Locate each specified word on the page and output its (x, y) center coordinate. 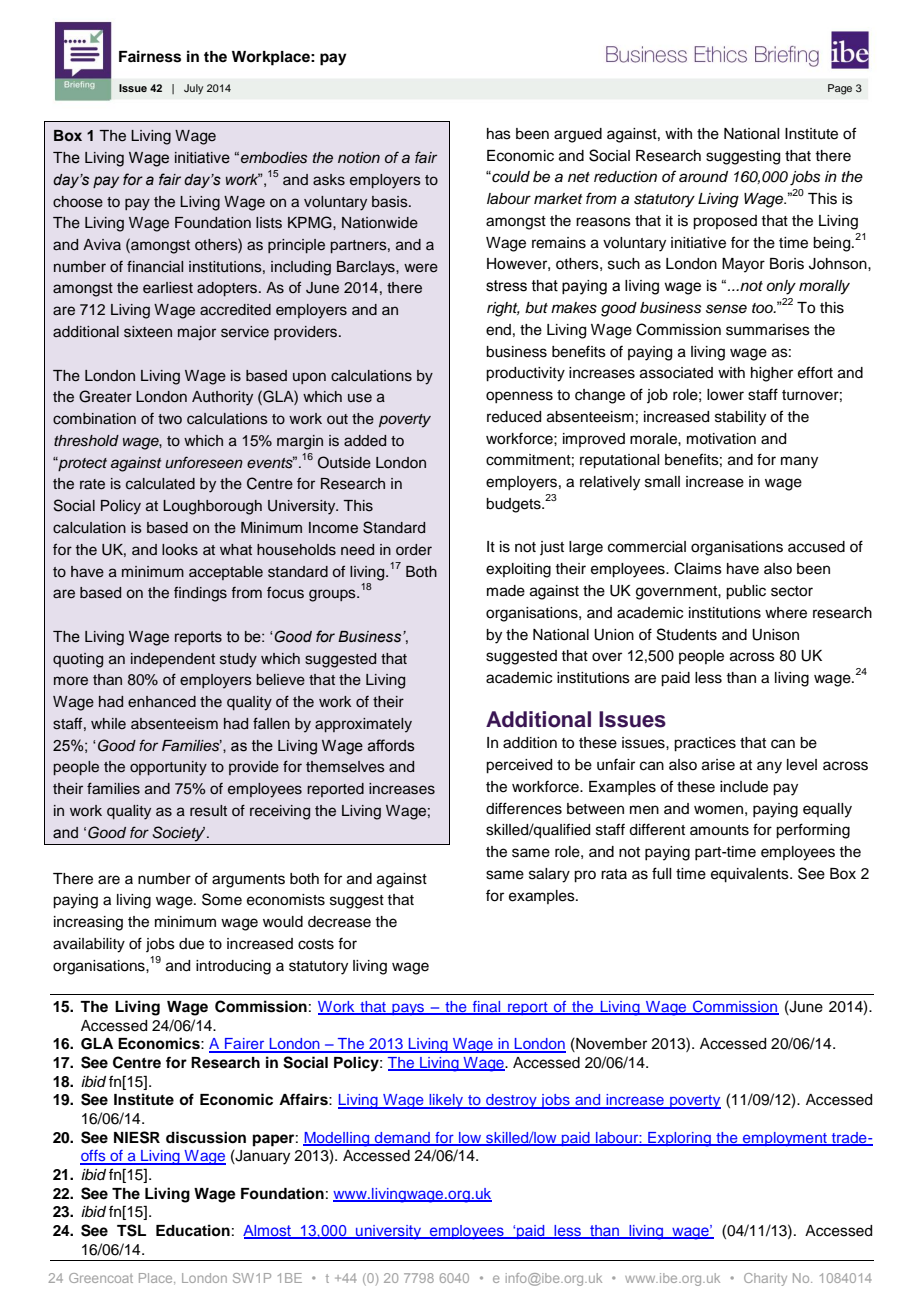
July (193, 89)
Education (193, 1230)
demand (402, 1138)
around (703, 177)
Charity (765, 1279)
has (499, 134)
